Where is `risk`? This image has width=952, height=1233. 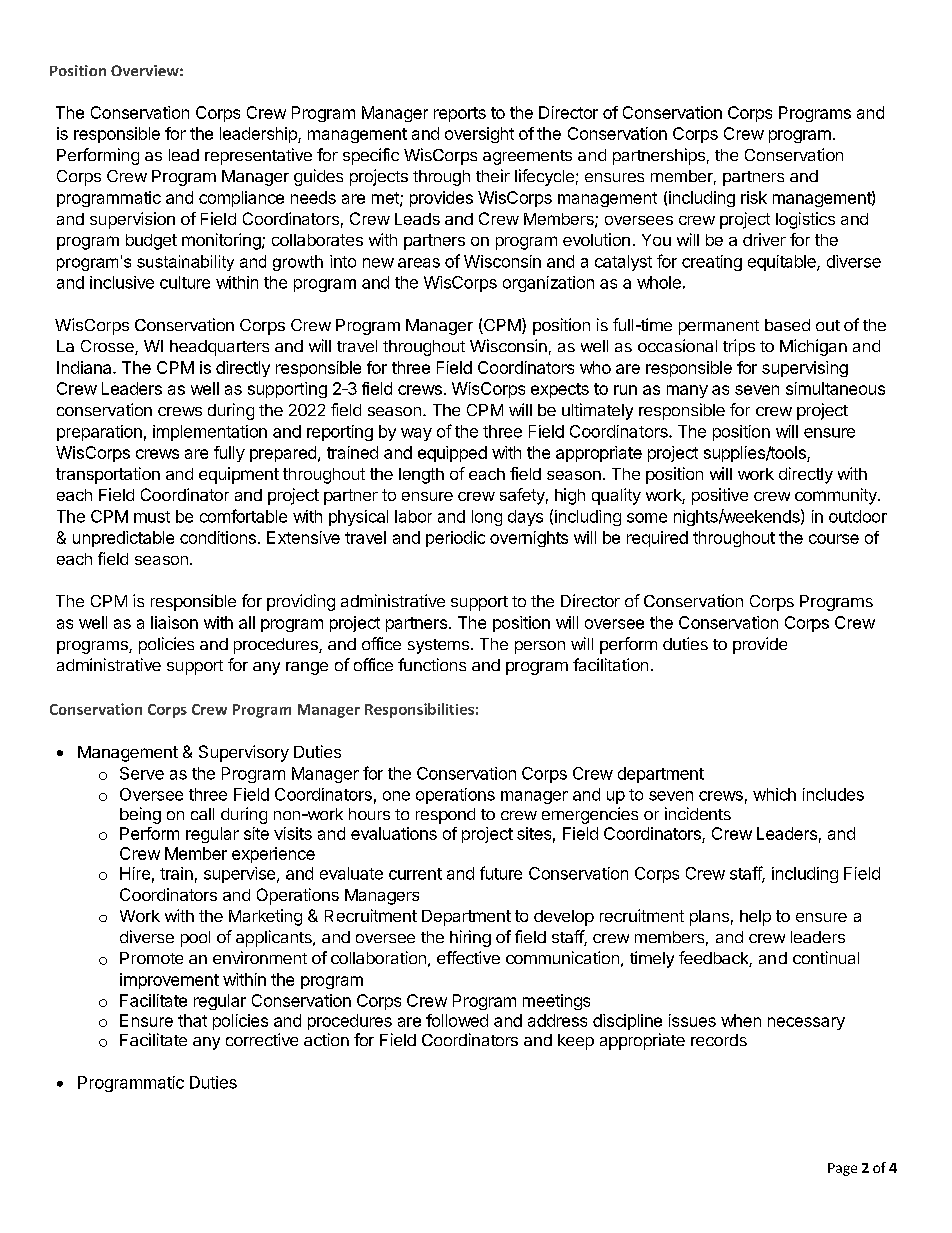
risk is located at coordinates (754, 197).
